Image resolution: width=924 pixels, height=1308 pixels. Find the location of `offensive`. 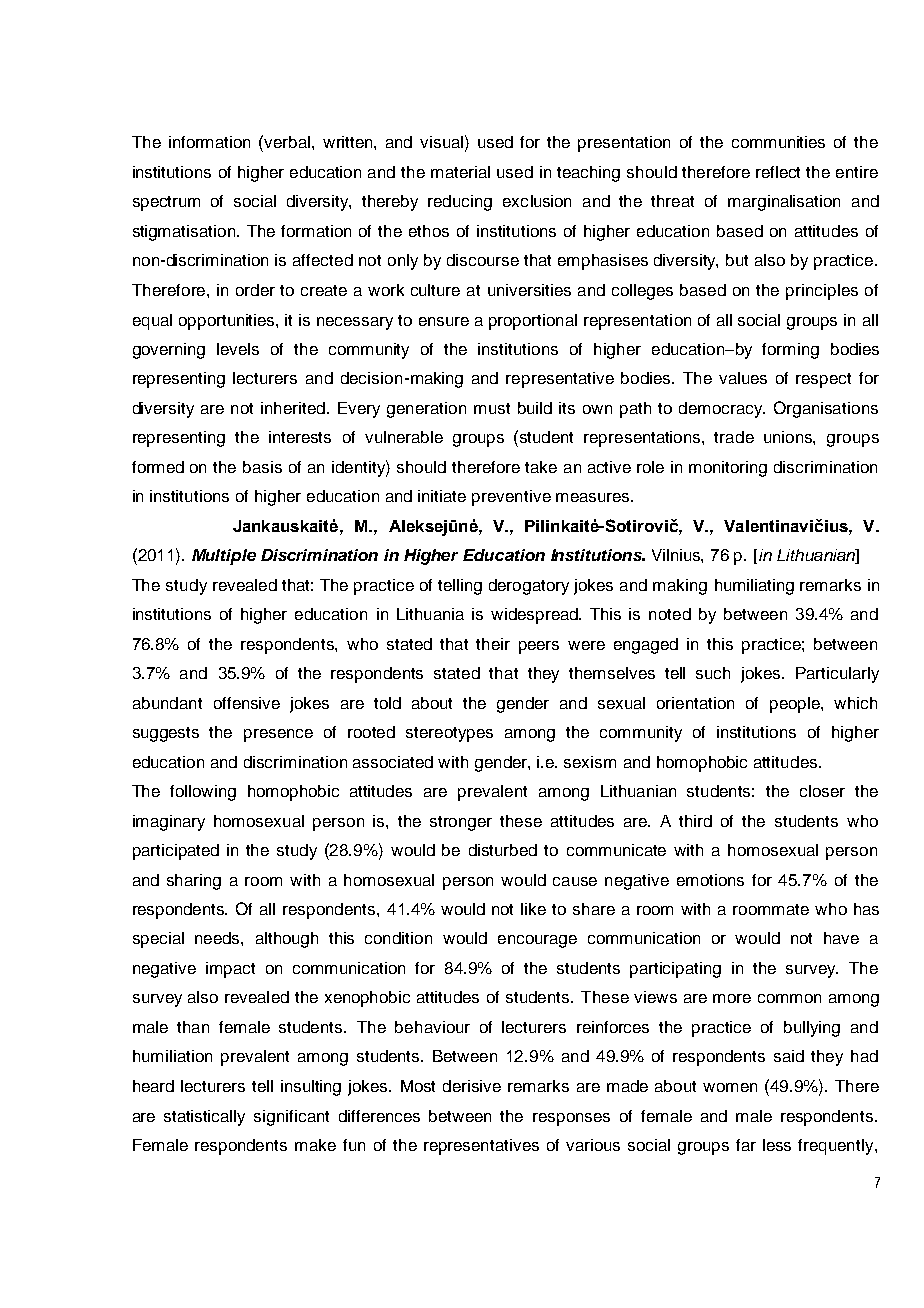

offensive is located at coordinates (247, 703).
